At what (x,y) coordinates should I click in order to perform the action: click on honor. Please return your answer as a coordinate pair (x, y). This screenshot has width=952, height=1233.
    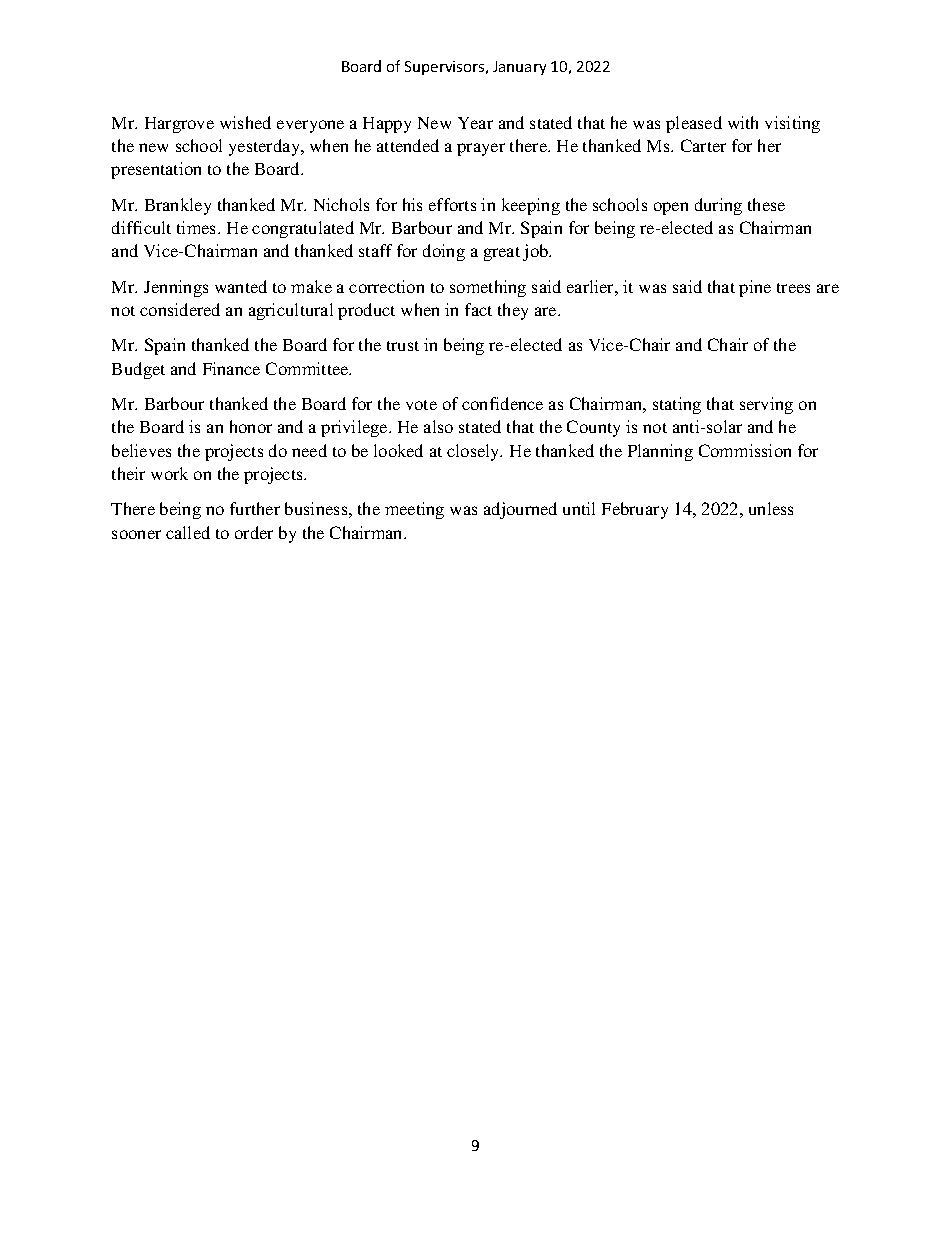
    Looking at the image, I should click on (251, 426).
